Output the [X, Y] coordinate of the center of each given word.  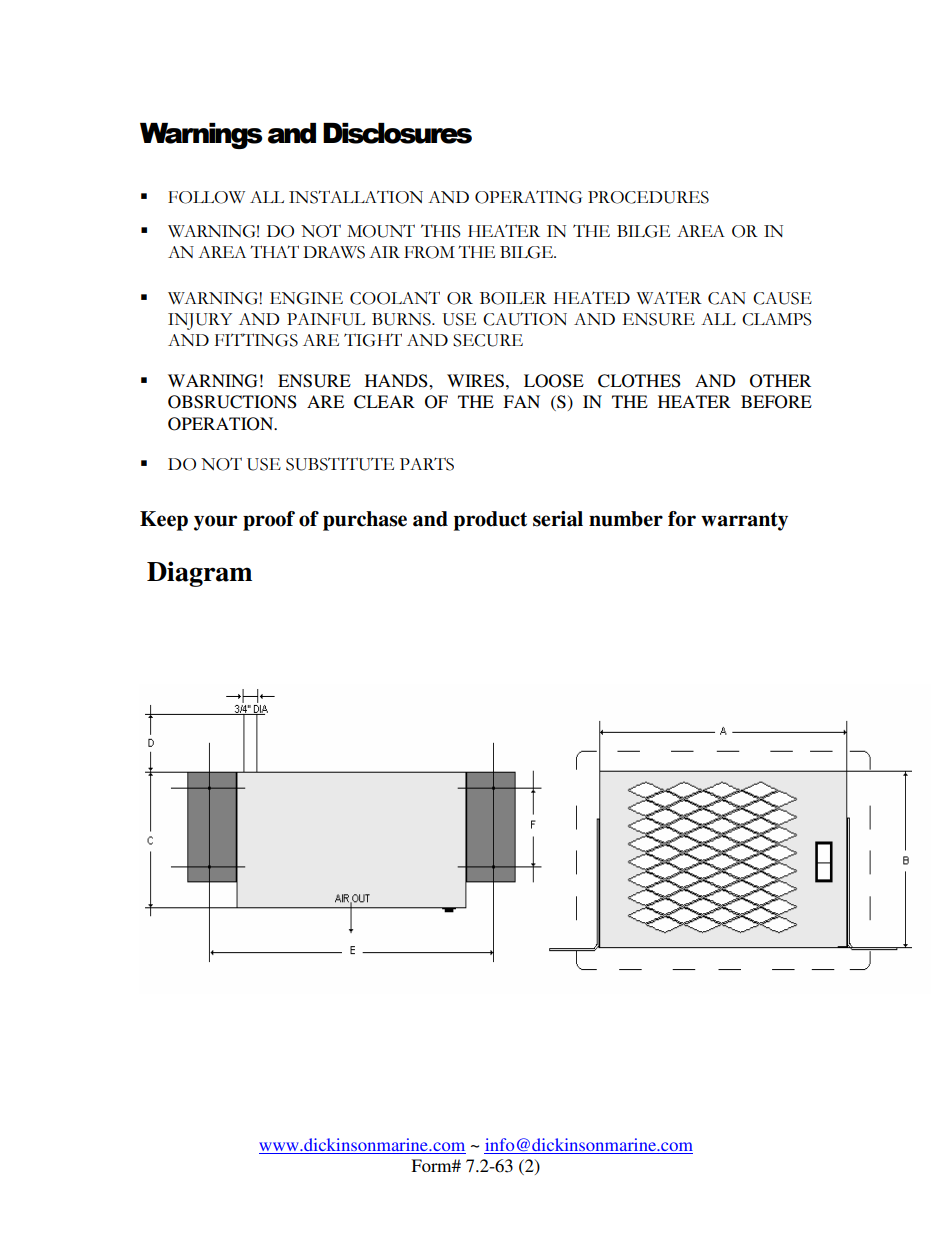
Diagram [199, 574]
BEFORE [776, 402]
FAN [521, 401]
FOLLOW [206, 197]
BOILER [513, 298]
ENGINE [306, 298]
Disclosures [397, 133]
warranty [744, 521]
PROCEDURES [648, 197]
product [490, 521]
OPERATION [222, 424]
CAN [727, 298]
